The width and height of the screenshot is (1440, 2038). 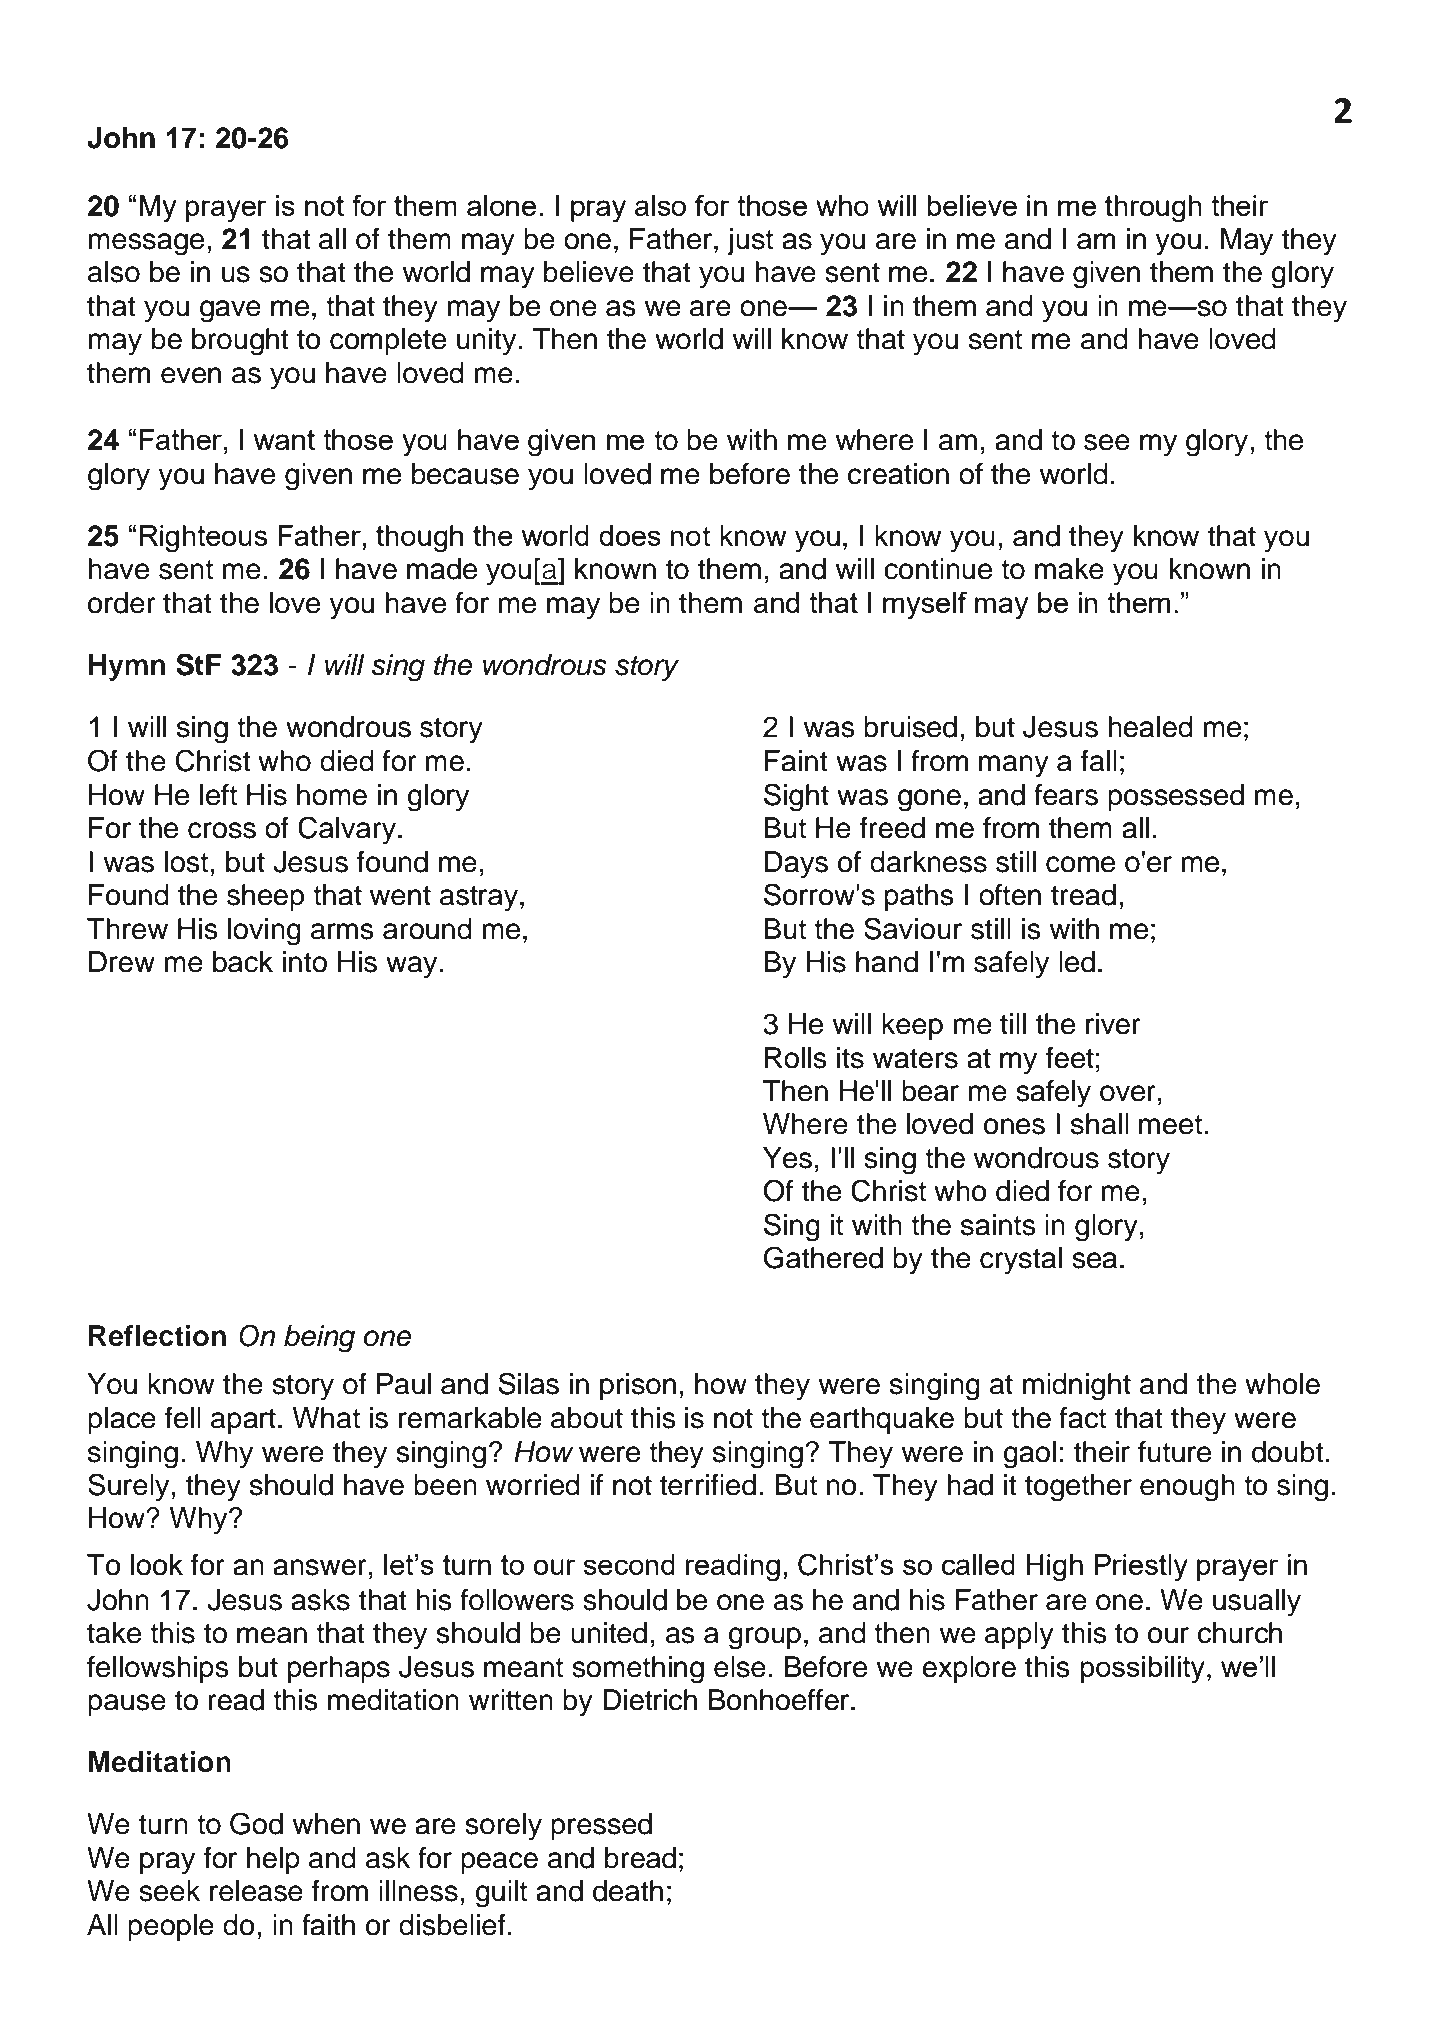 What do you see at coordinates (1128, 1093) in the screenshot?
I see `over` at bounding box center [1128, 1093].
